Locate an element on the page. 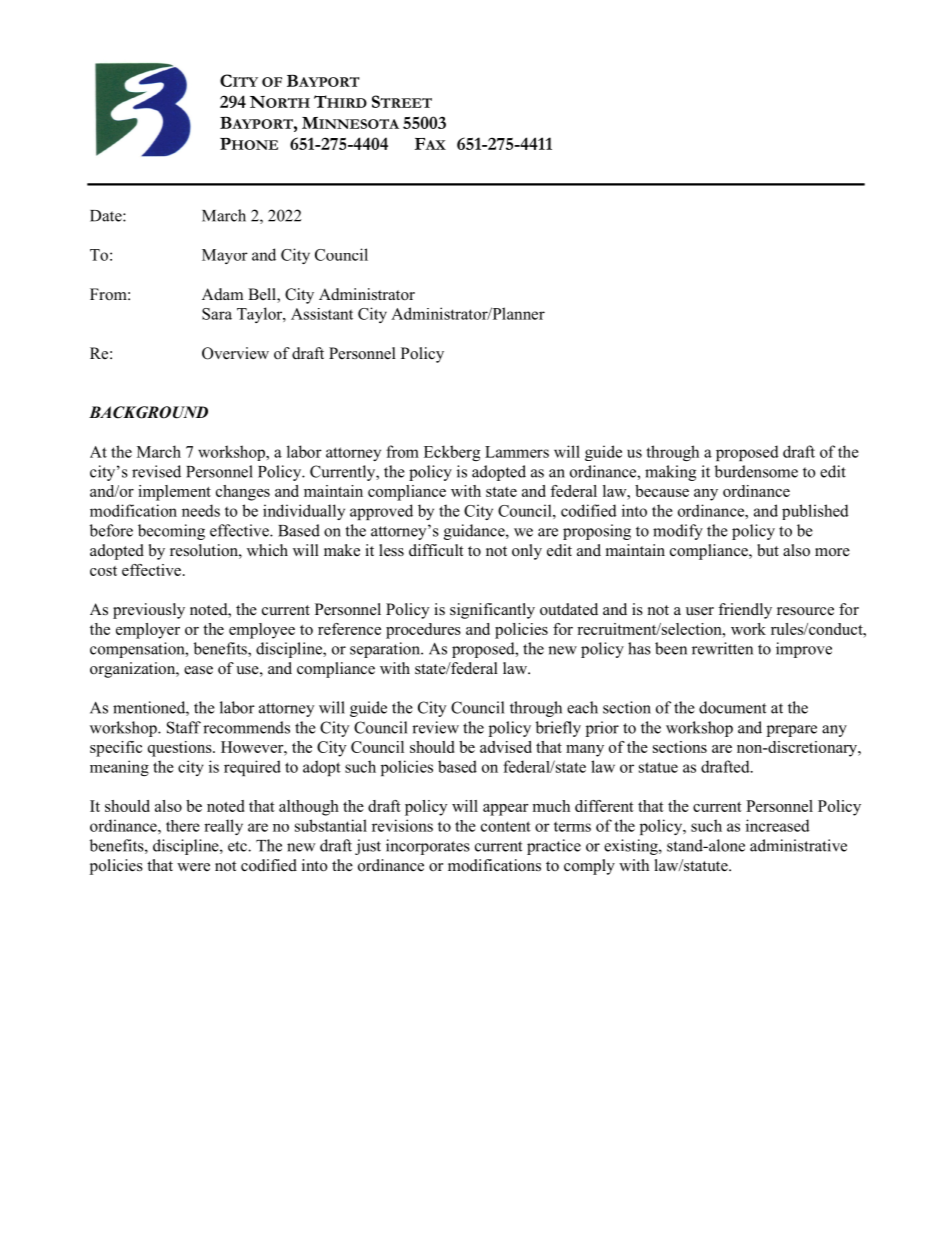 This image has height=1233, width=952. difficult is located at coordinates (436, 550).
